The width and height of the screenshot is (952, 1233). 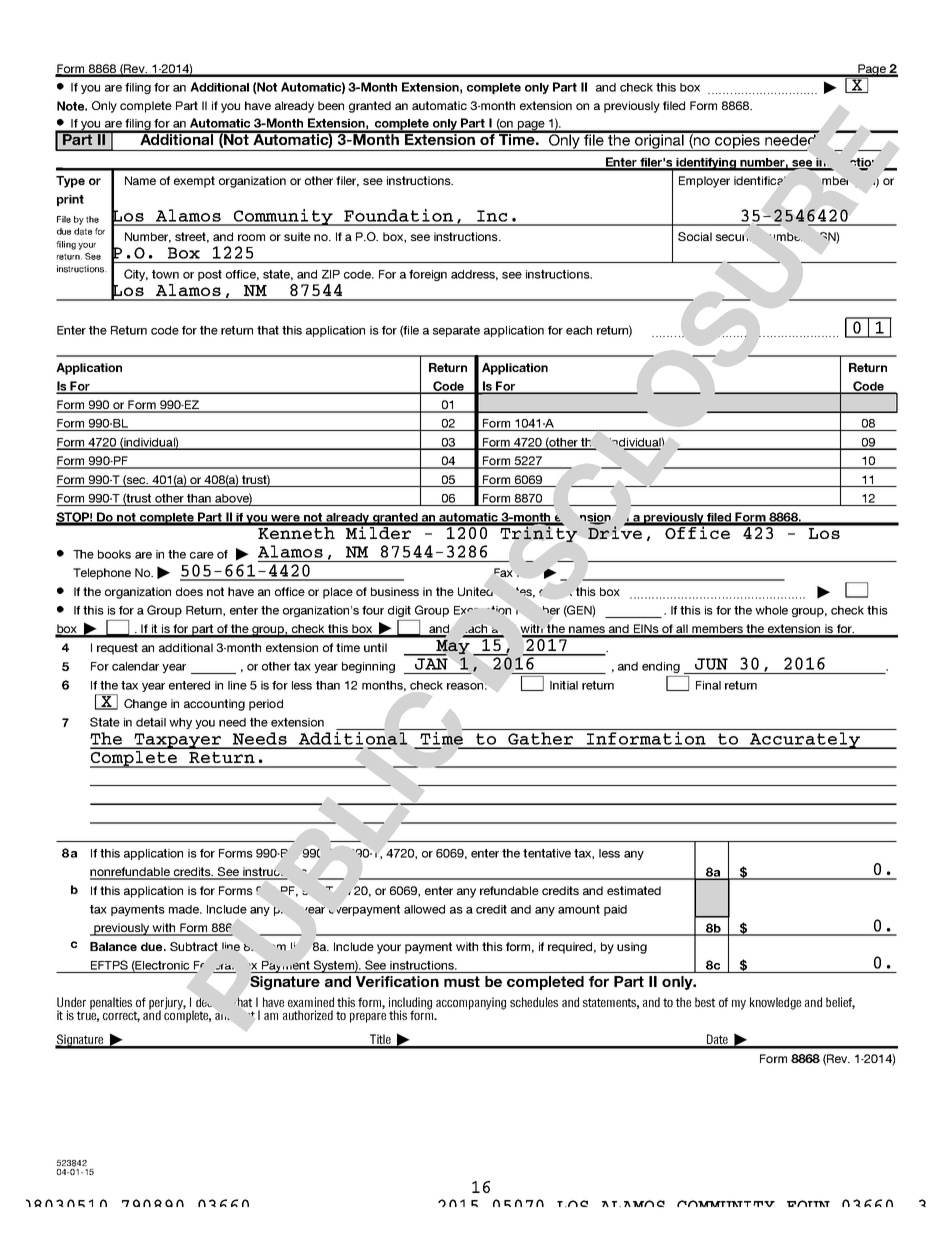 What do you see at coordinates (165, 274) in the screenshot?
I see `town` at bounding box center [165, 274].
